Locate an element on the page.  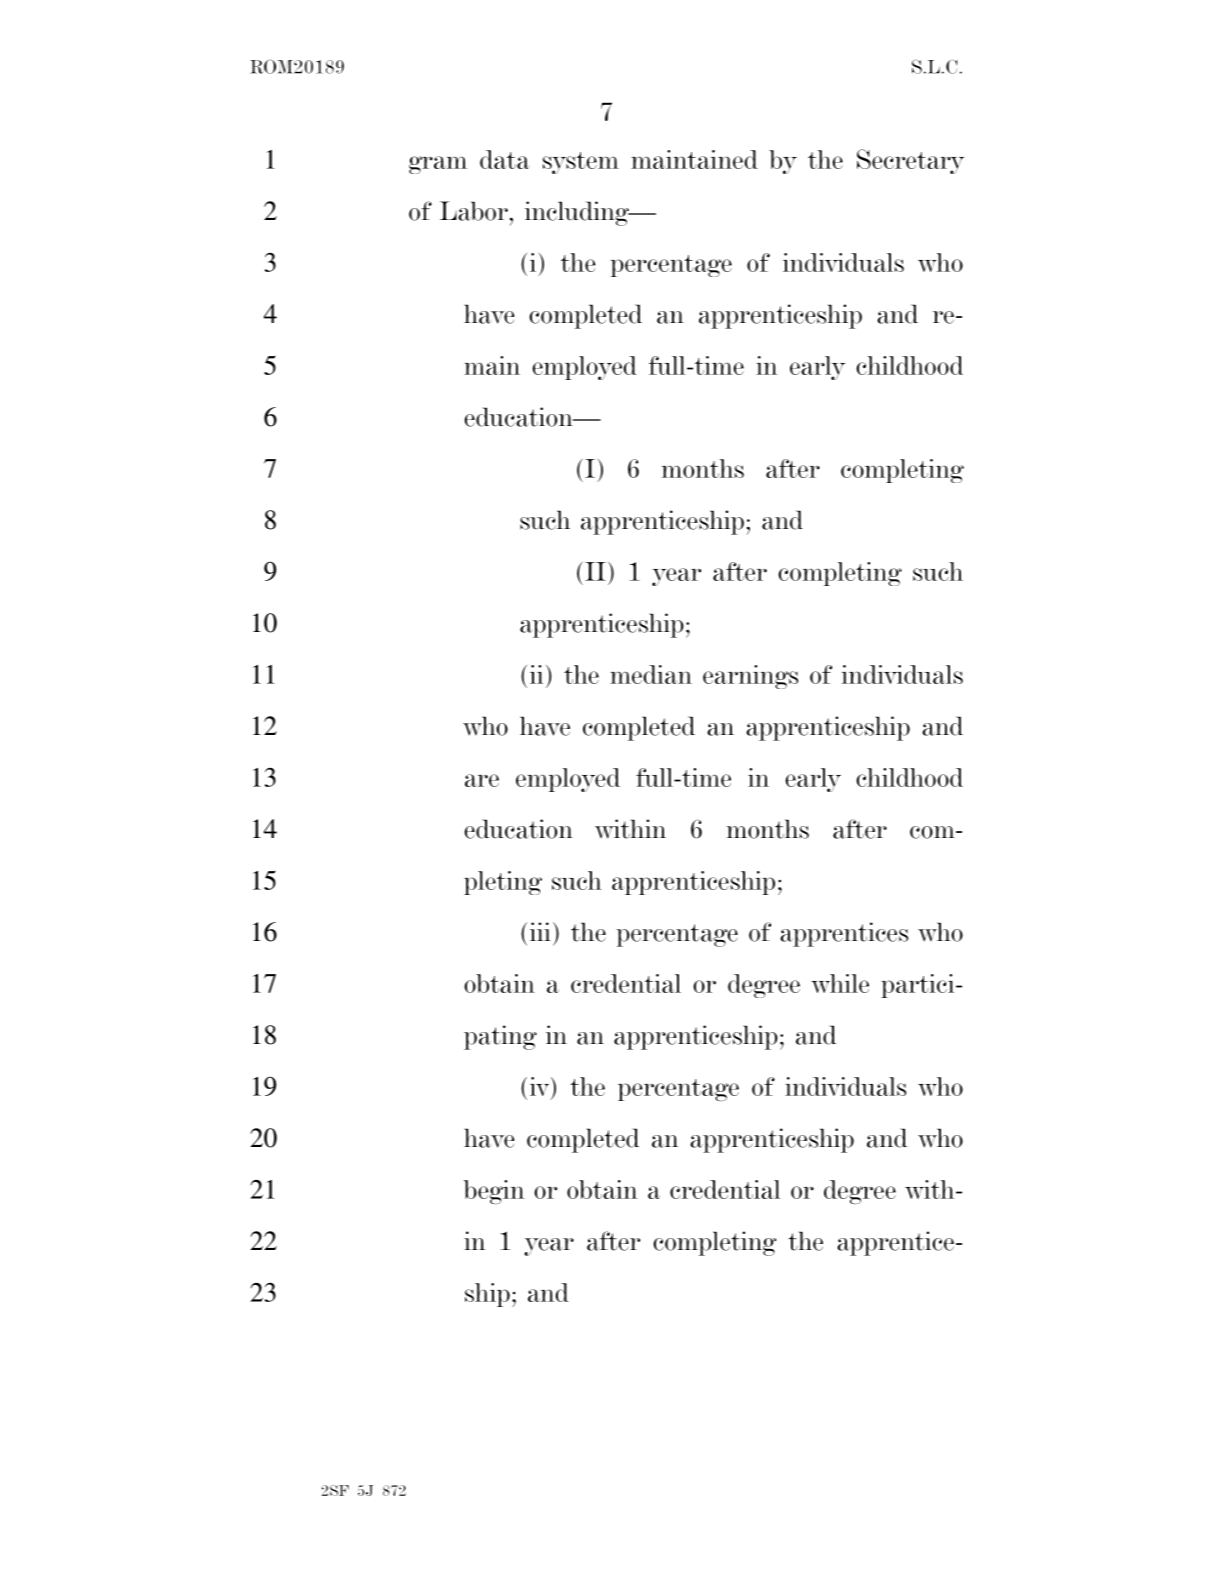
iii is located at coordinates (540, 931).
